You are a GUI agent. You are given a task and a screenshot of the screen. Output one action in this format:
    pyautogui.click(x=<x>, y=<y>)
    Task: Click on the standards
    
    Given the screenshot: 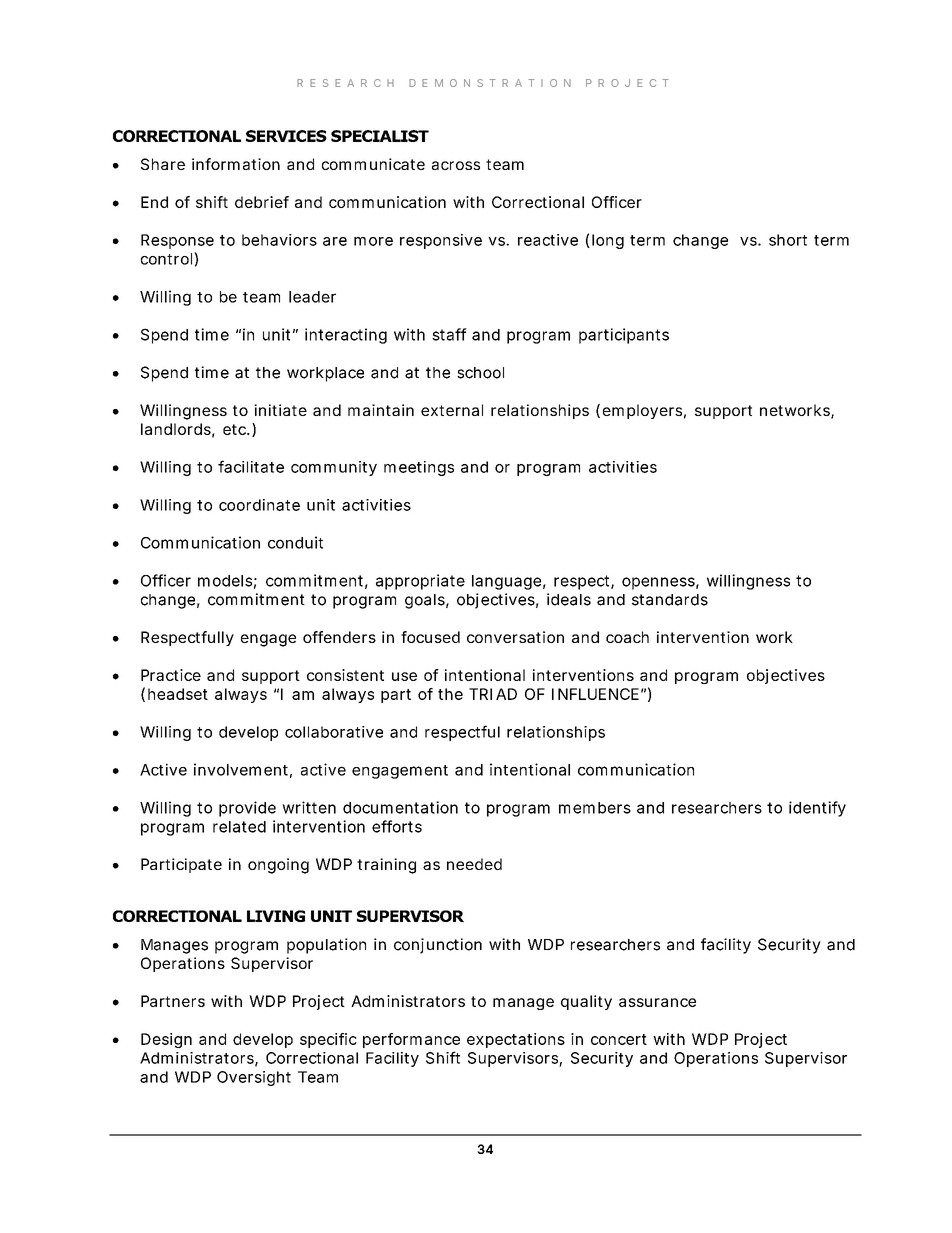 What is the action you would take?
    pyautogui.click(x=670, y=600)
